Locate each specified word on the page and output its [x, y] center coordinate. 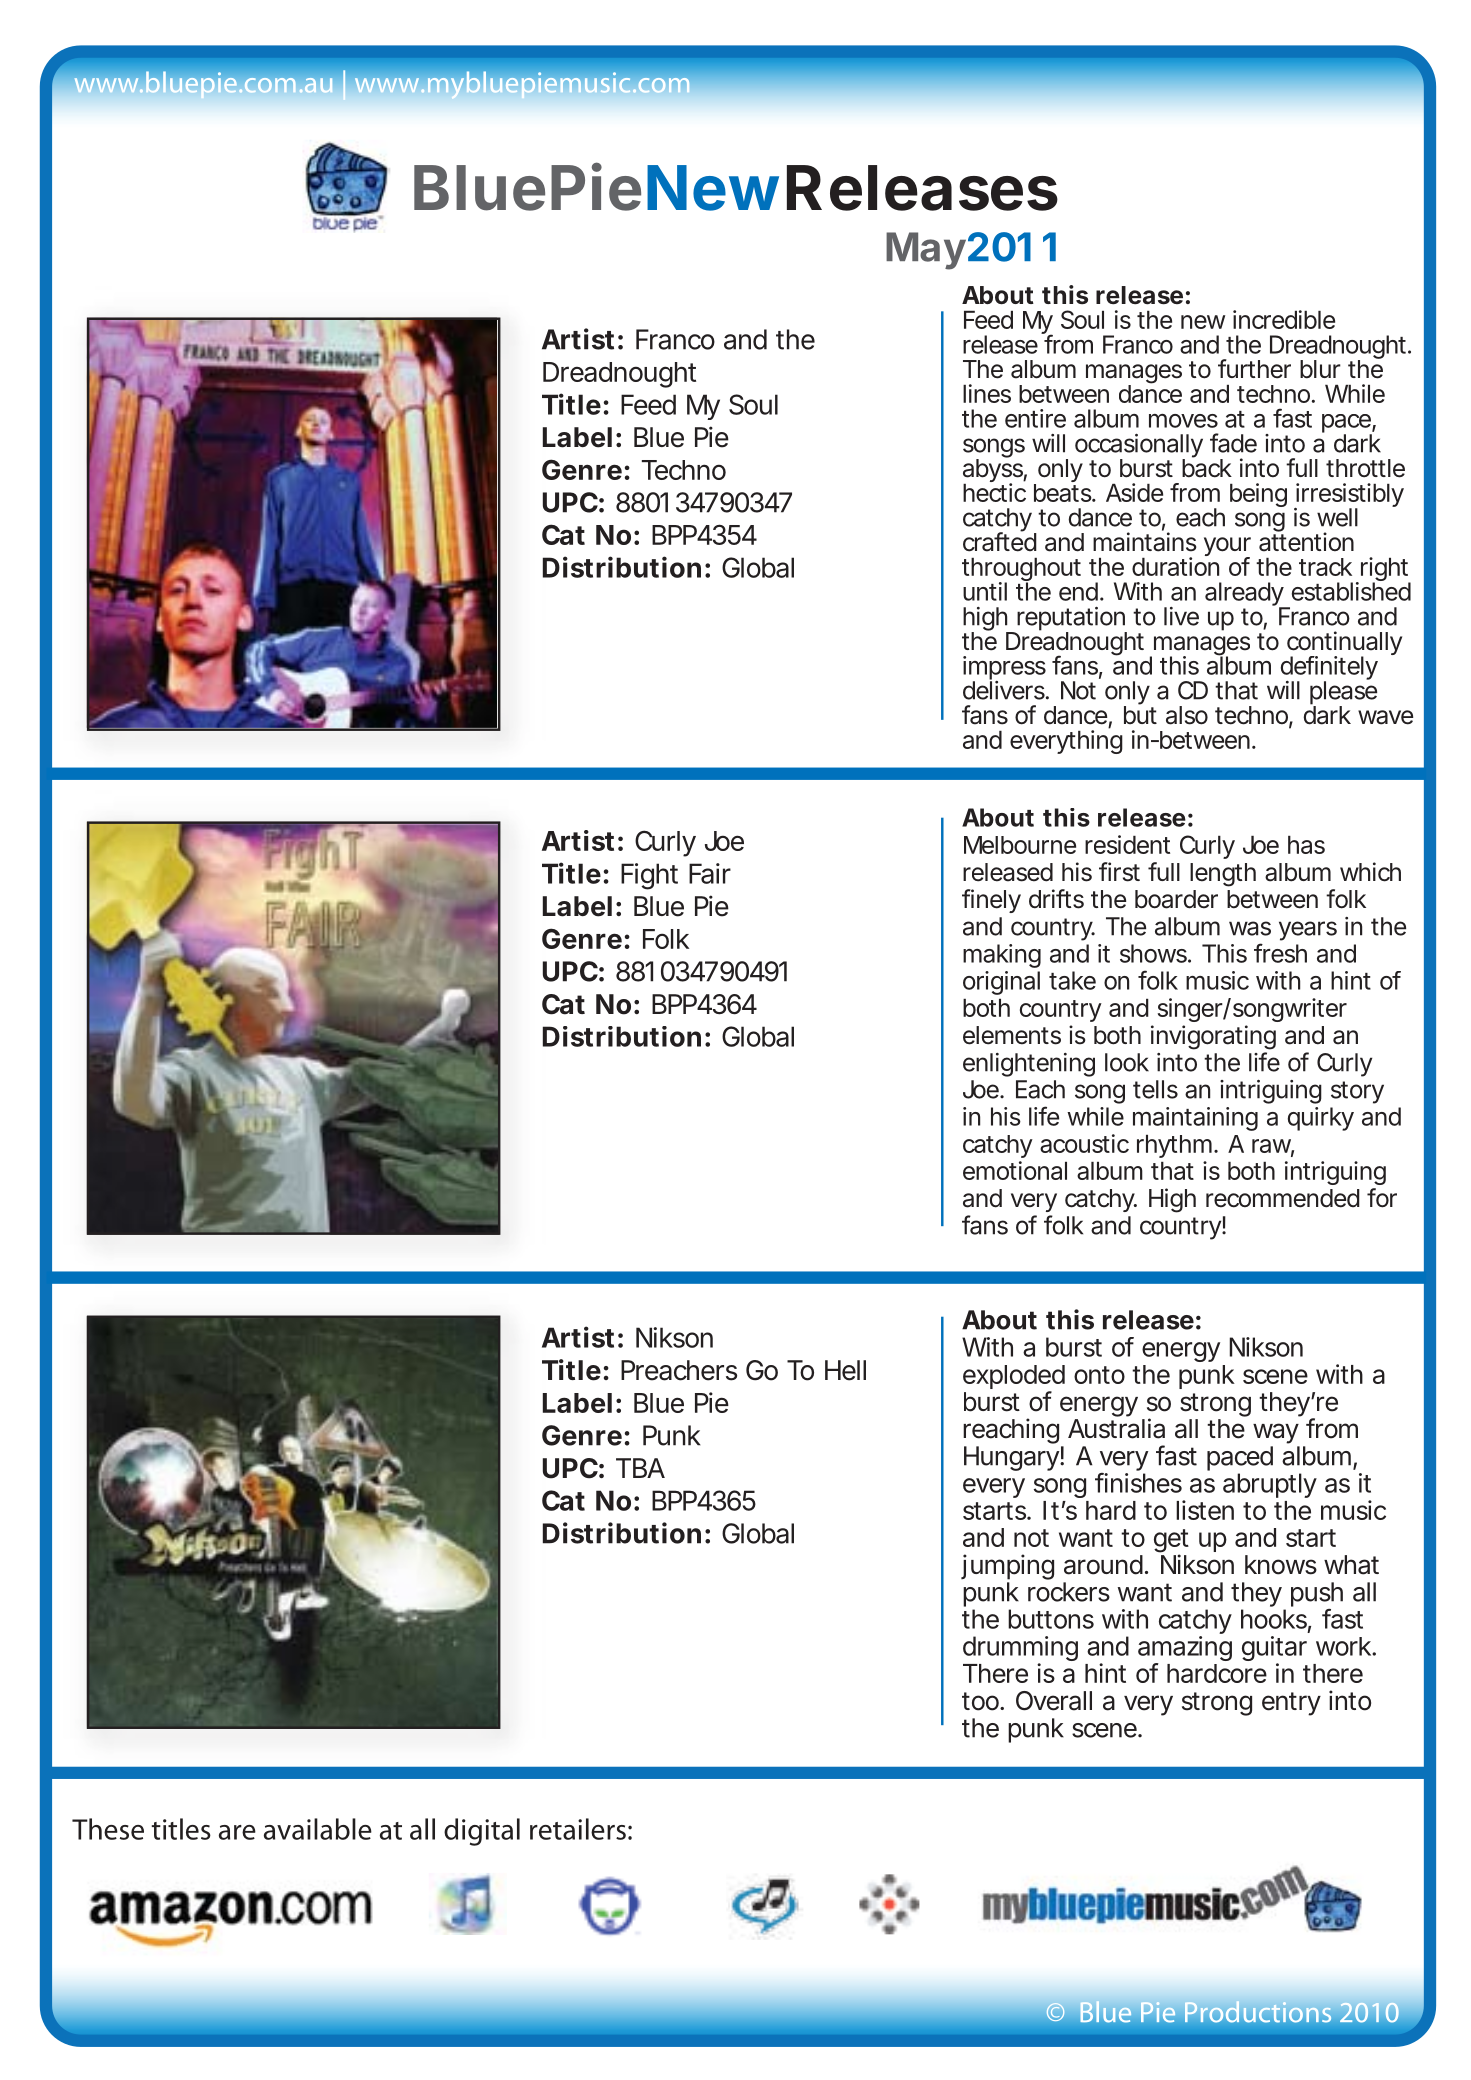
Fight [649, 876]
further [1254, 369]
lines [987, 393]
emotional [1015, 1170]
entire [1035, 418]
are [237, 1832]
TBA [640, 1468]
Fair [710, 873]
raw [1273, 1147]
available [318, 1829]
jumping [1007, 1568]
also [1187, 715]
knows [1281, 1565]
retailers [578, 1829]
